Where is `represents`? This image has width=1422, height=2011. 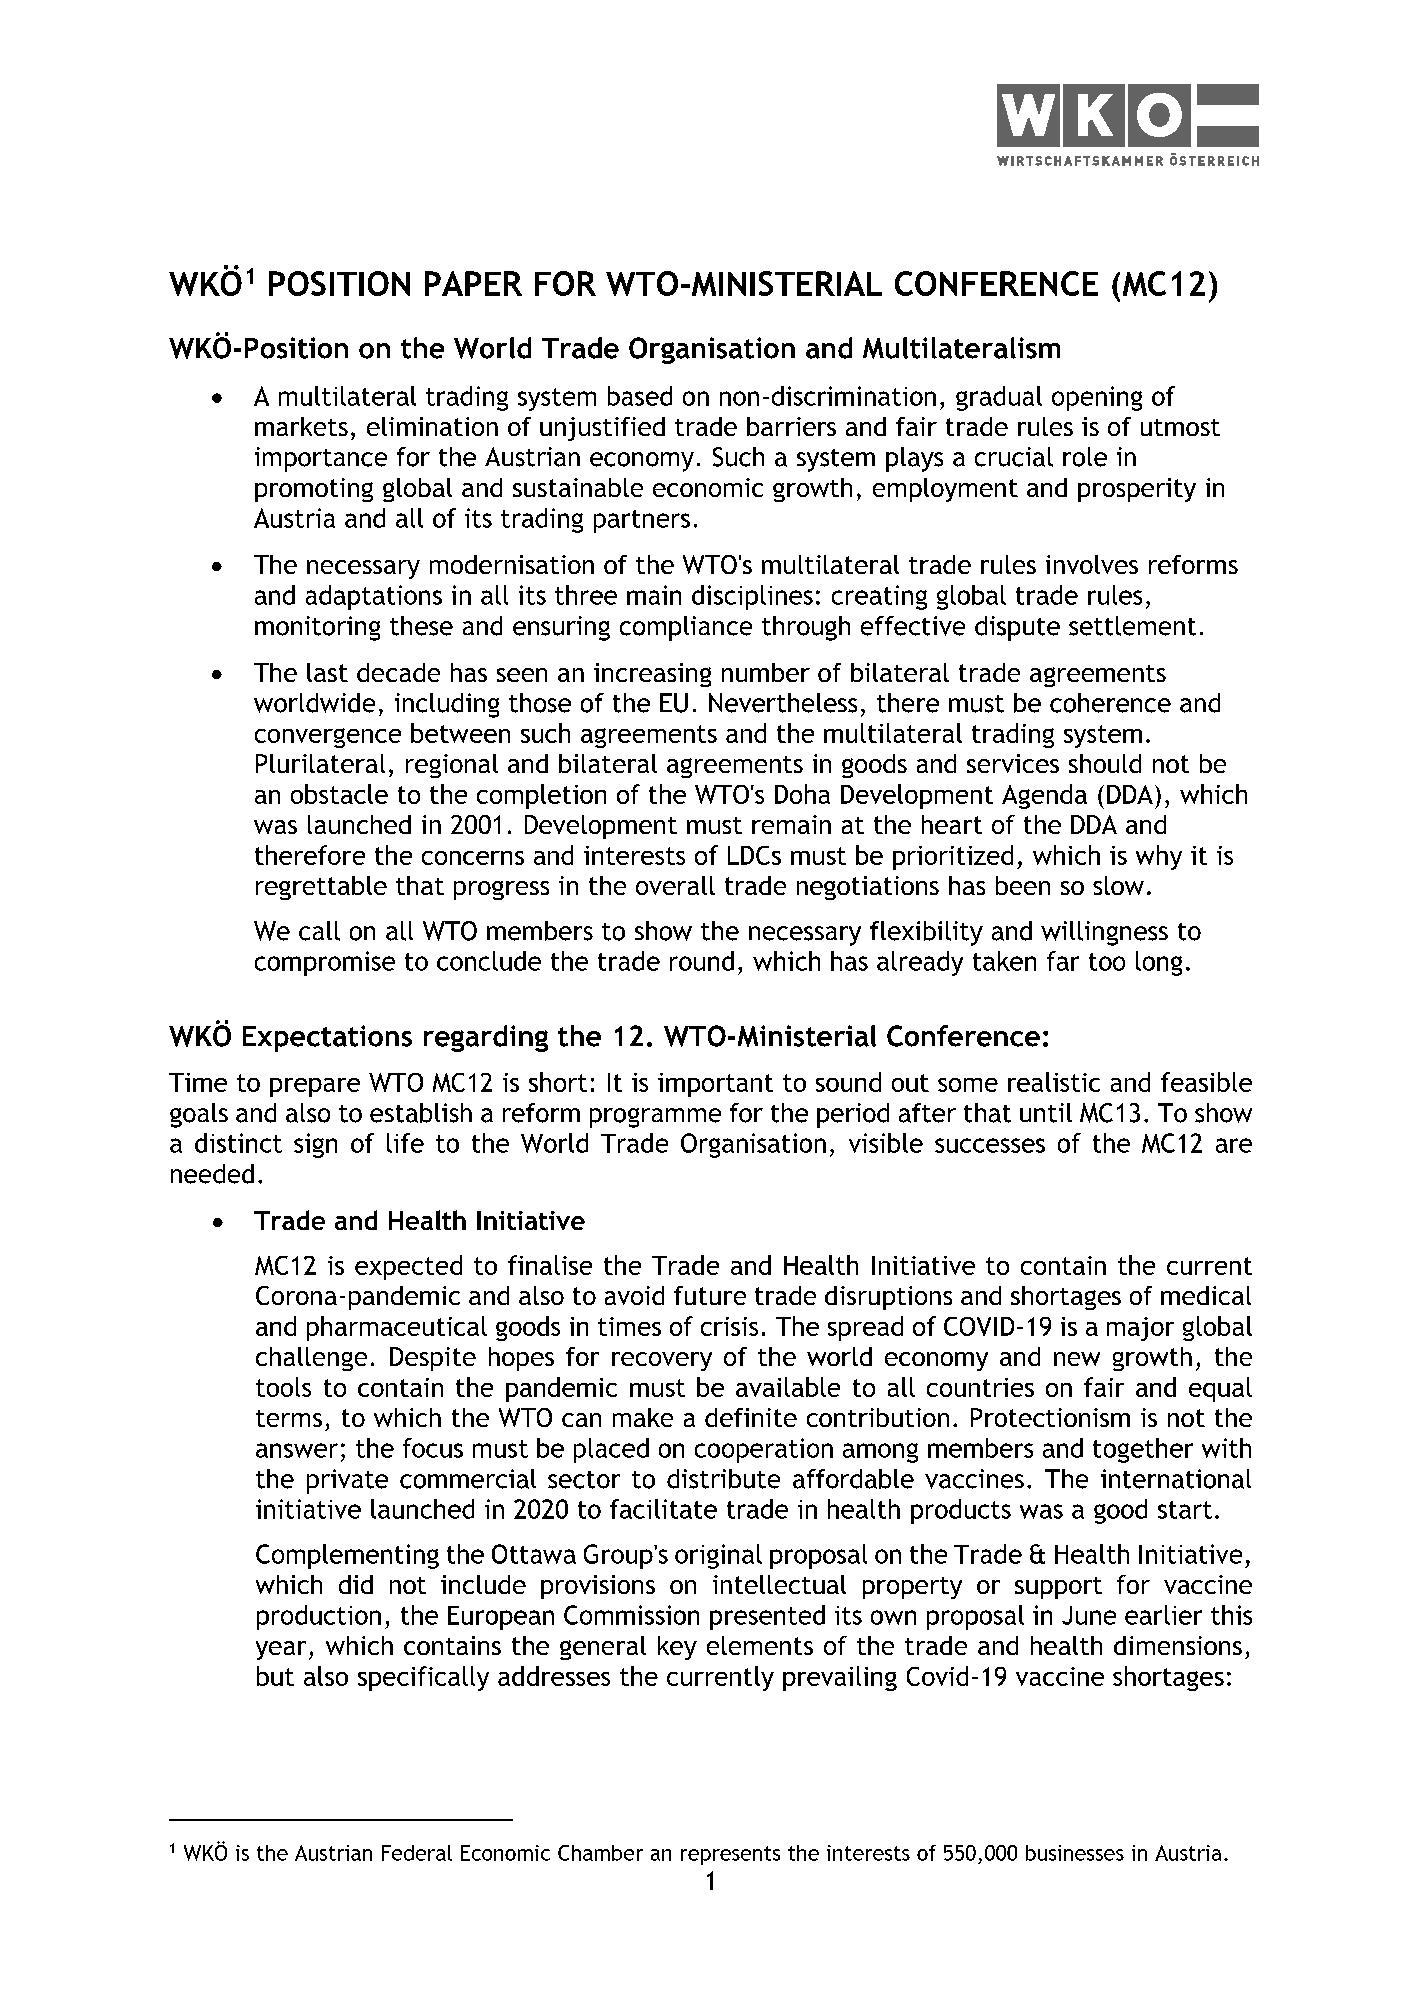 represents is located at coordinates (730, 1855).
